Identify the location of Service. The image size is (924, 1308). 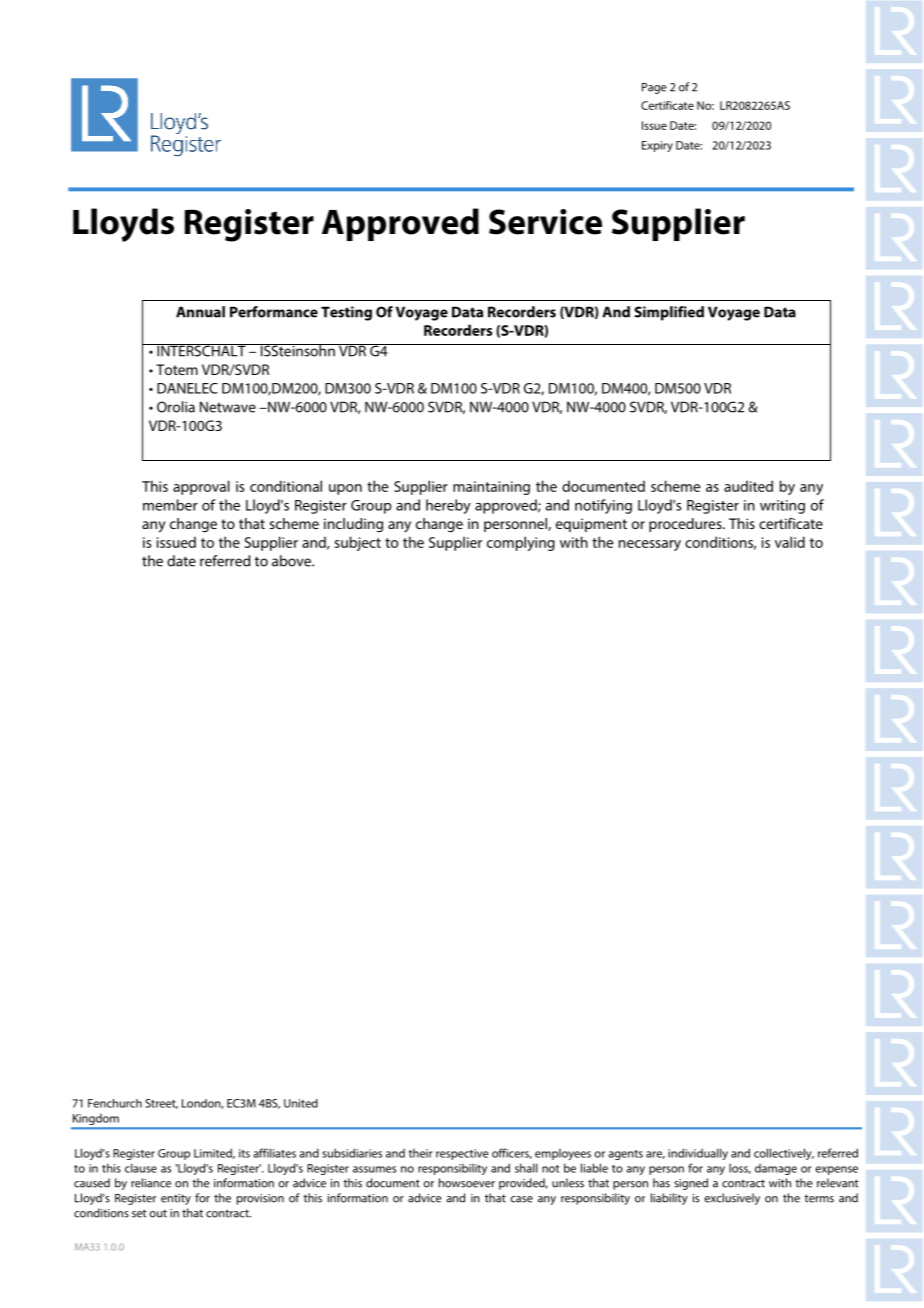
(545, 222).
